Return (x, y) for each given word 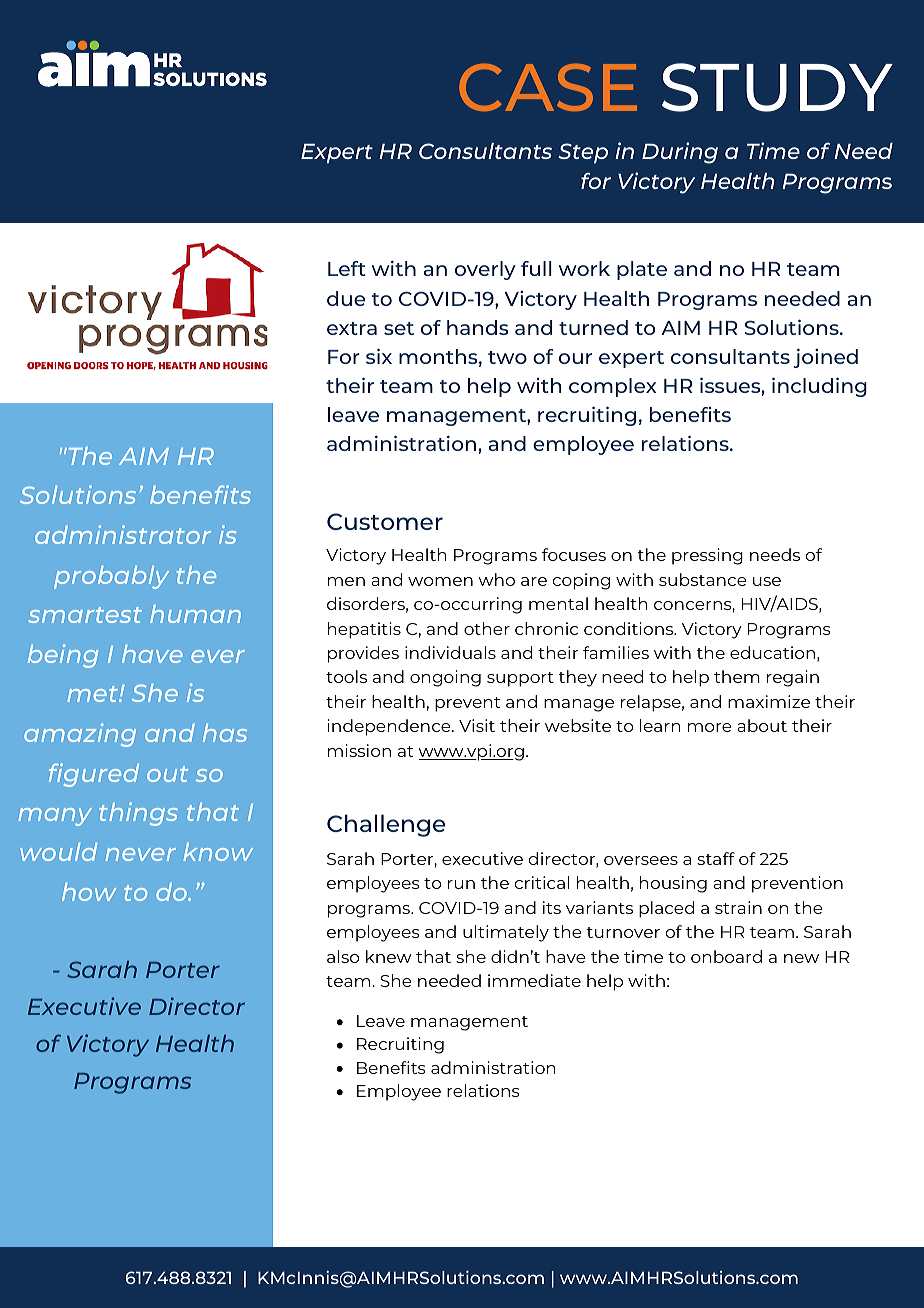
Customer (385, 521)
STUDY (777, 87)
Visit (477, 725)
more (710, 727)
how (89, 892)
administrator (123, 534)
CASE (548, 87)
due (346, 298)
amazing (80, 735)
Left (347, 268)
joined (826, 358)
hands (477, 327)
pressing (707, 556)
